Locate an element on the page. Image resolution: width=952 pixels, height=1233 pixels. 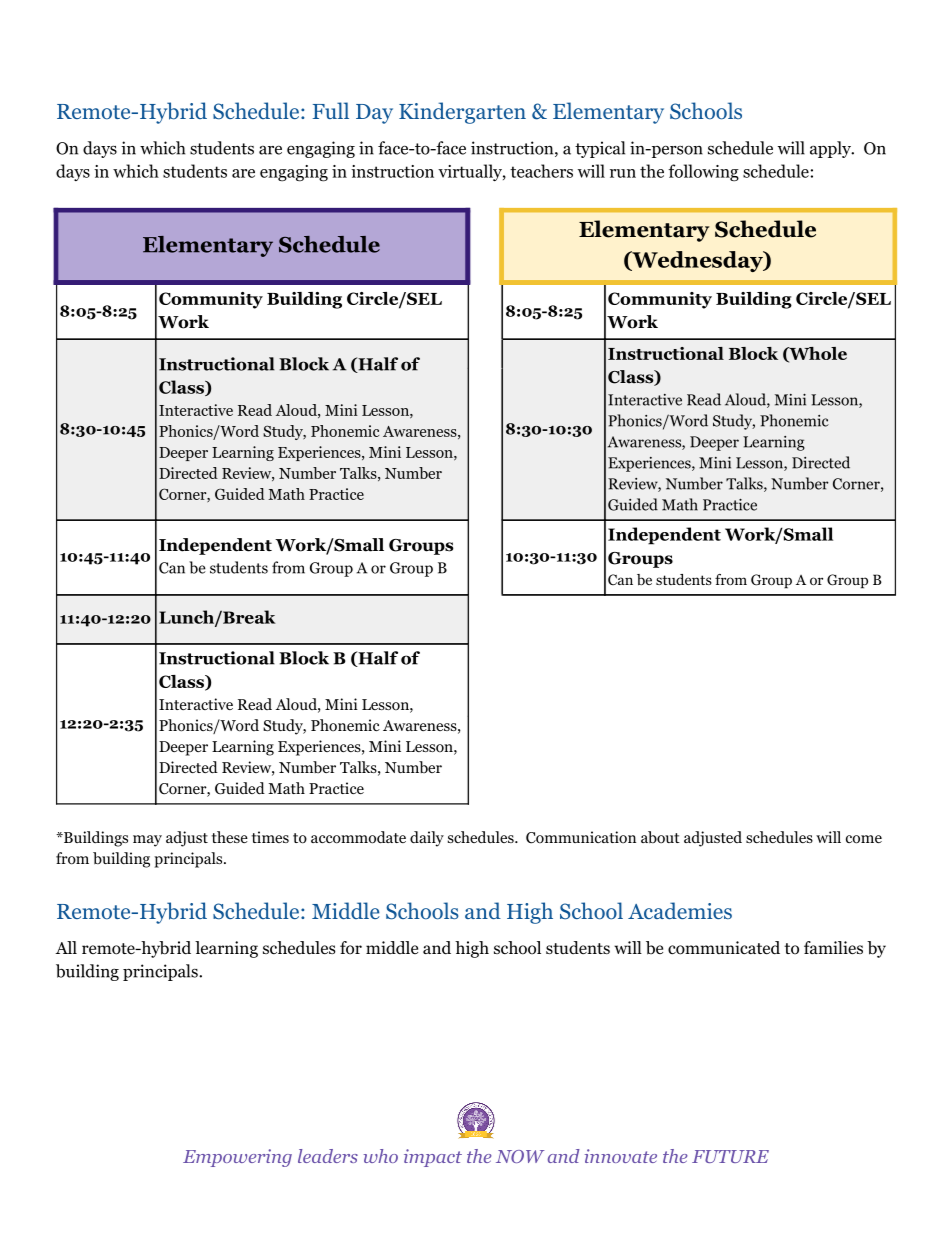
following is located at coordinates (703, 173).
